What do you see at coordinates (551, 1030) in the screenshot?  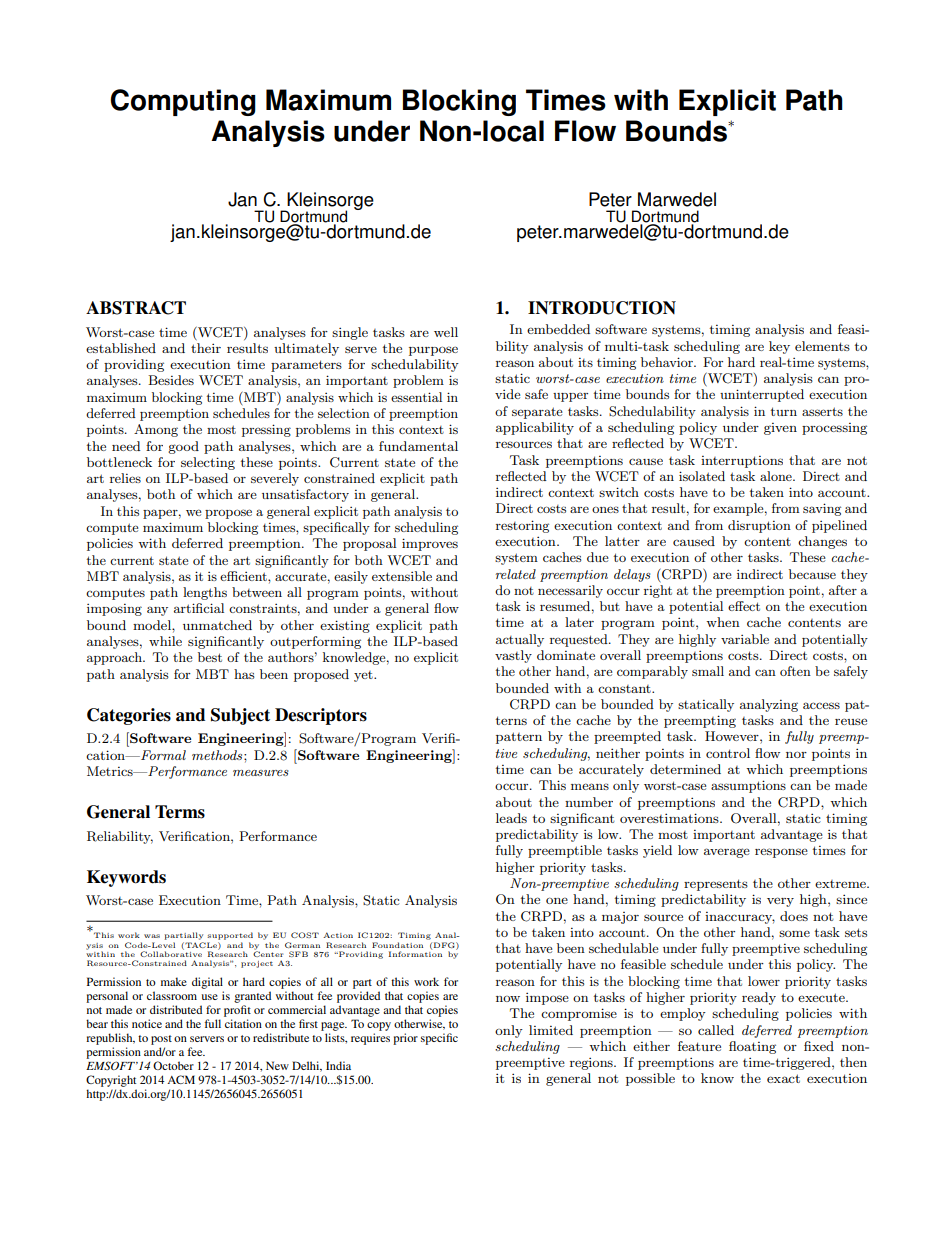 I see `limited` at bounding box center [551, 1030].
